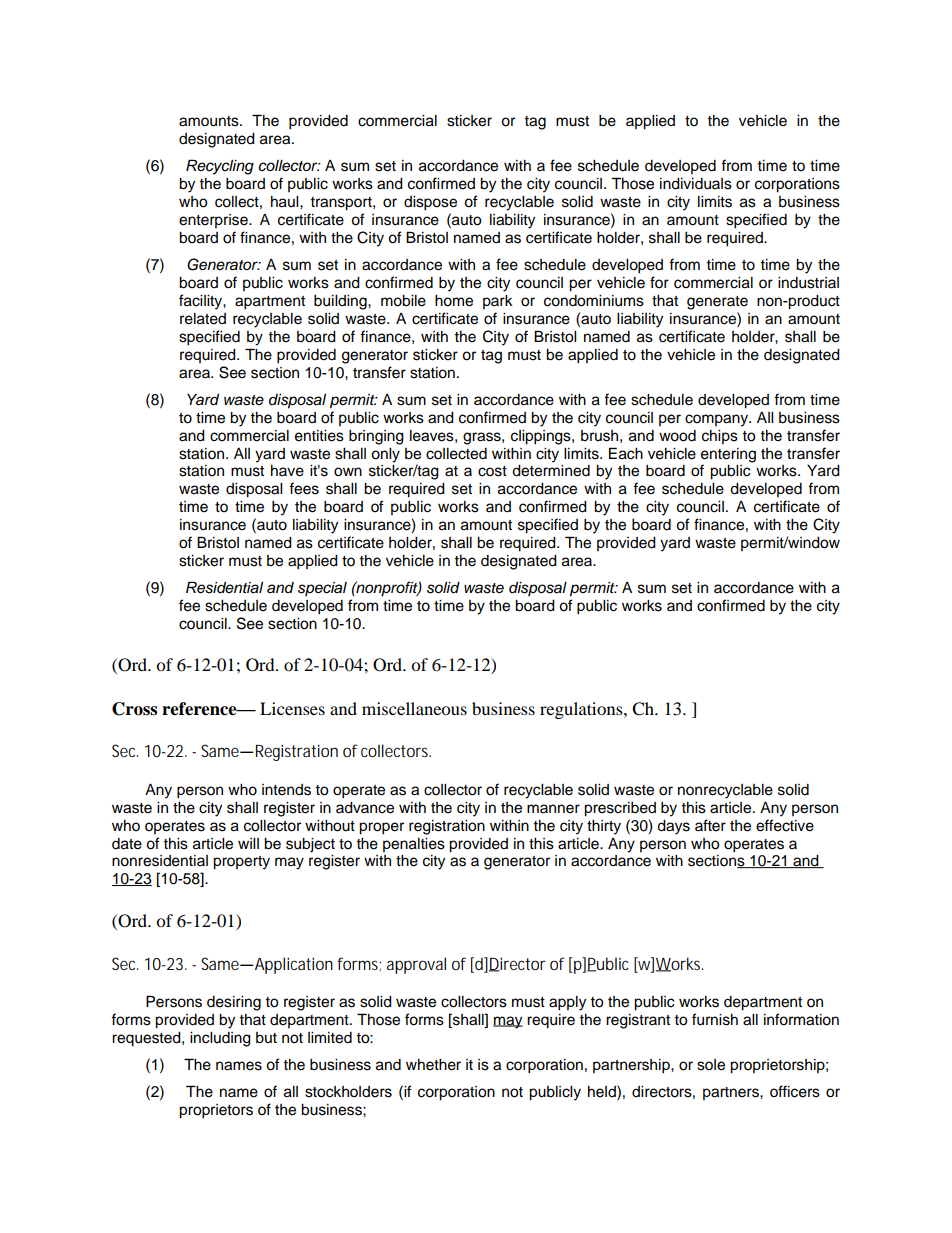 The width and height of the screenshot is (952, 1233). Describe the element at coordinates (696, 184) in the screenshot. I see `individuals` at that location.
